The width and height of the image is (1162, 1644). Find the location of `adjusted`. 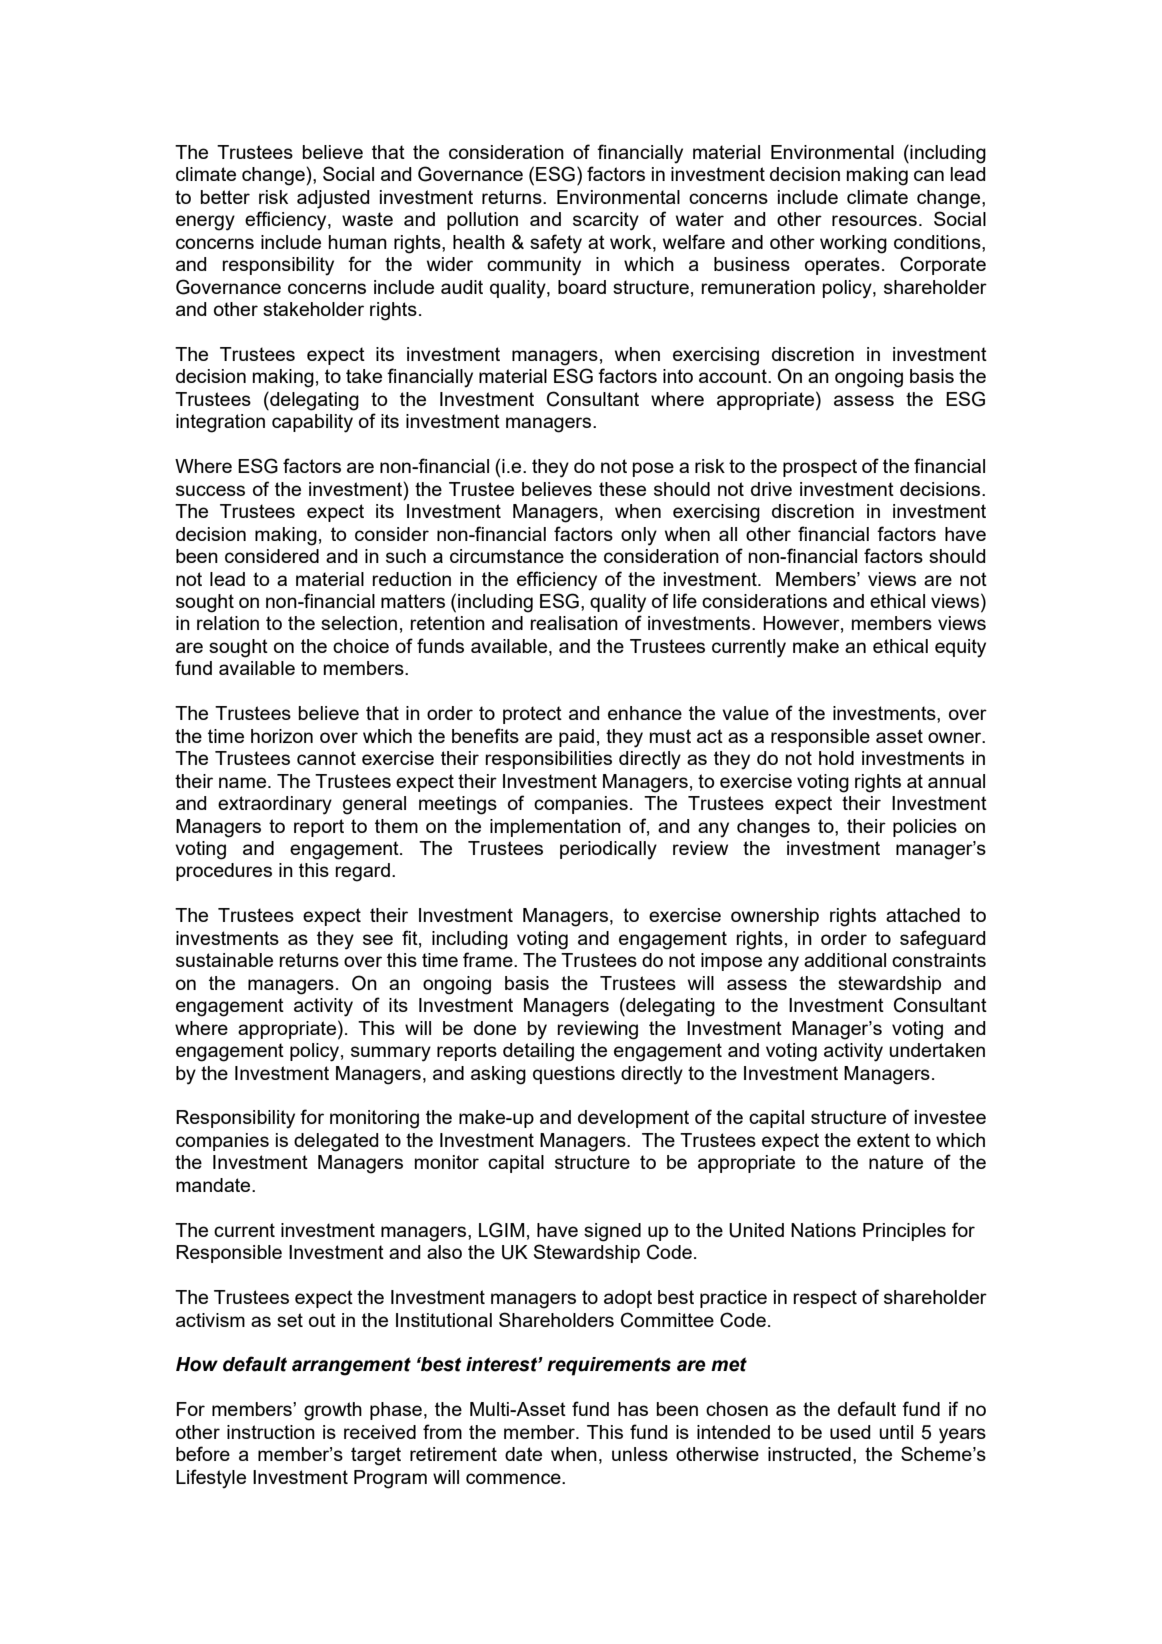

adjusted is located at coordinates (333, 199).
